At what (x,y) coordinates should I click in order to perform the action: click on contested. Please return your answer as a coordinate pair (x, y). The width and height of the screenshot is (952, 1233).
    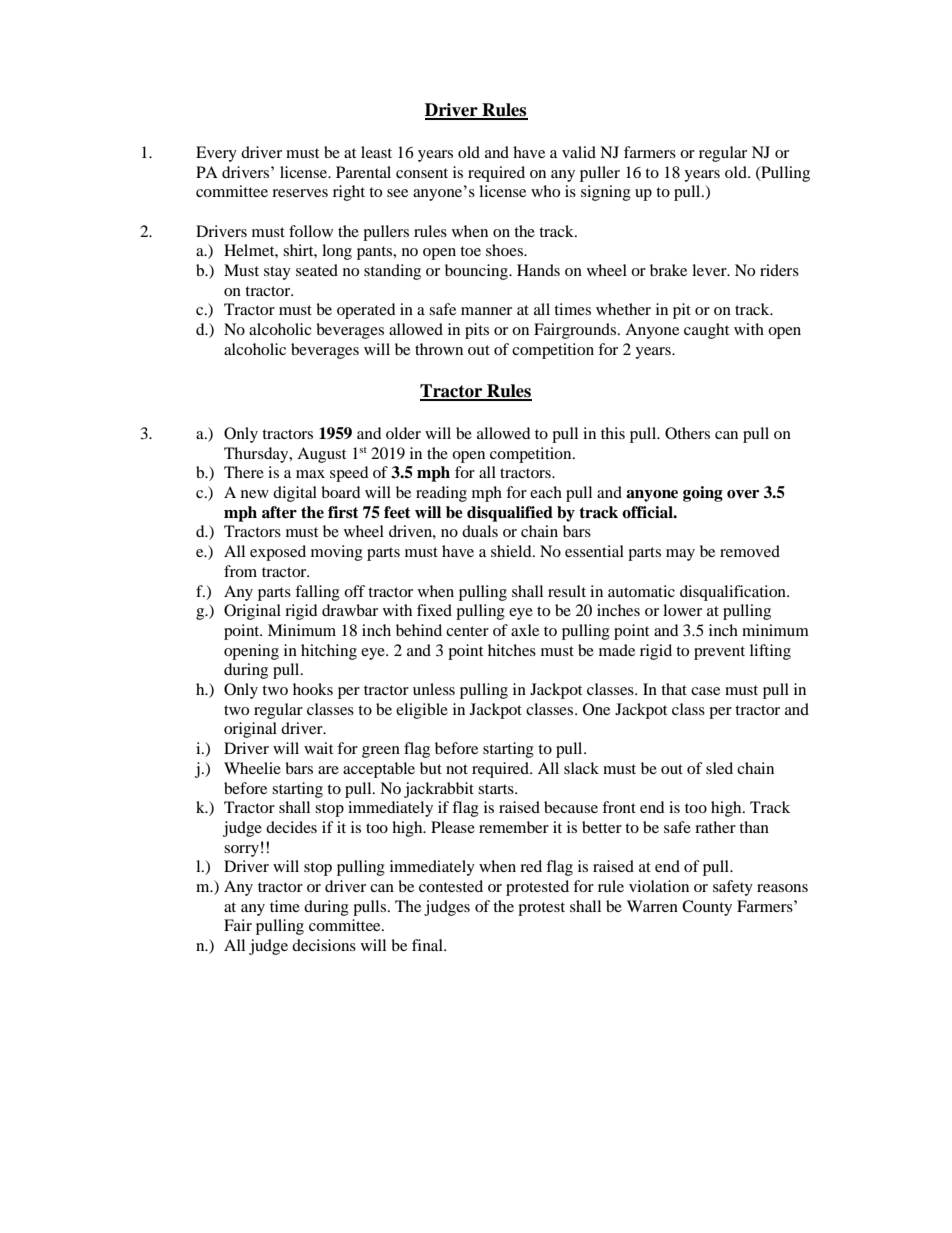
    Looking at the image, I should click on (451, 886).
